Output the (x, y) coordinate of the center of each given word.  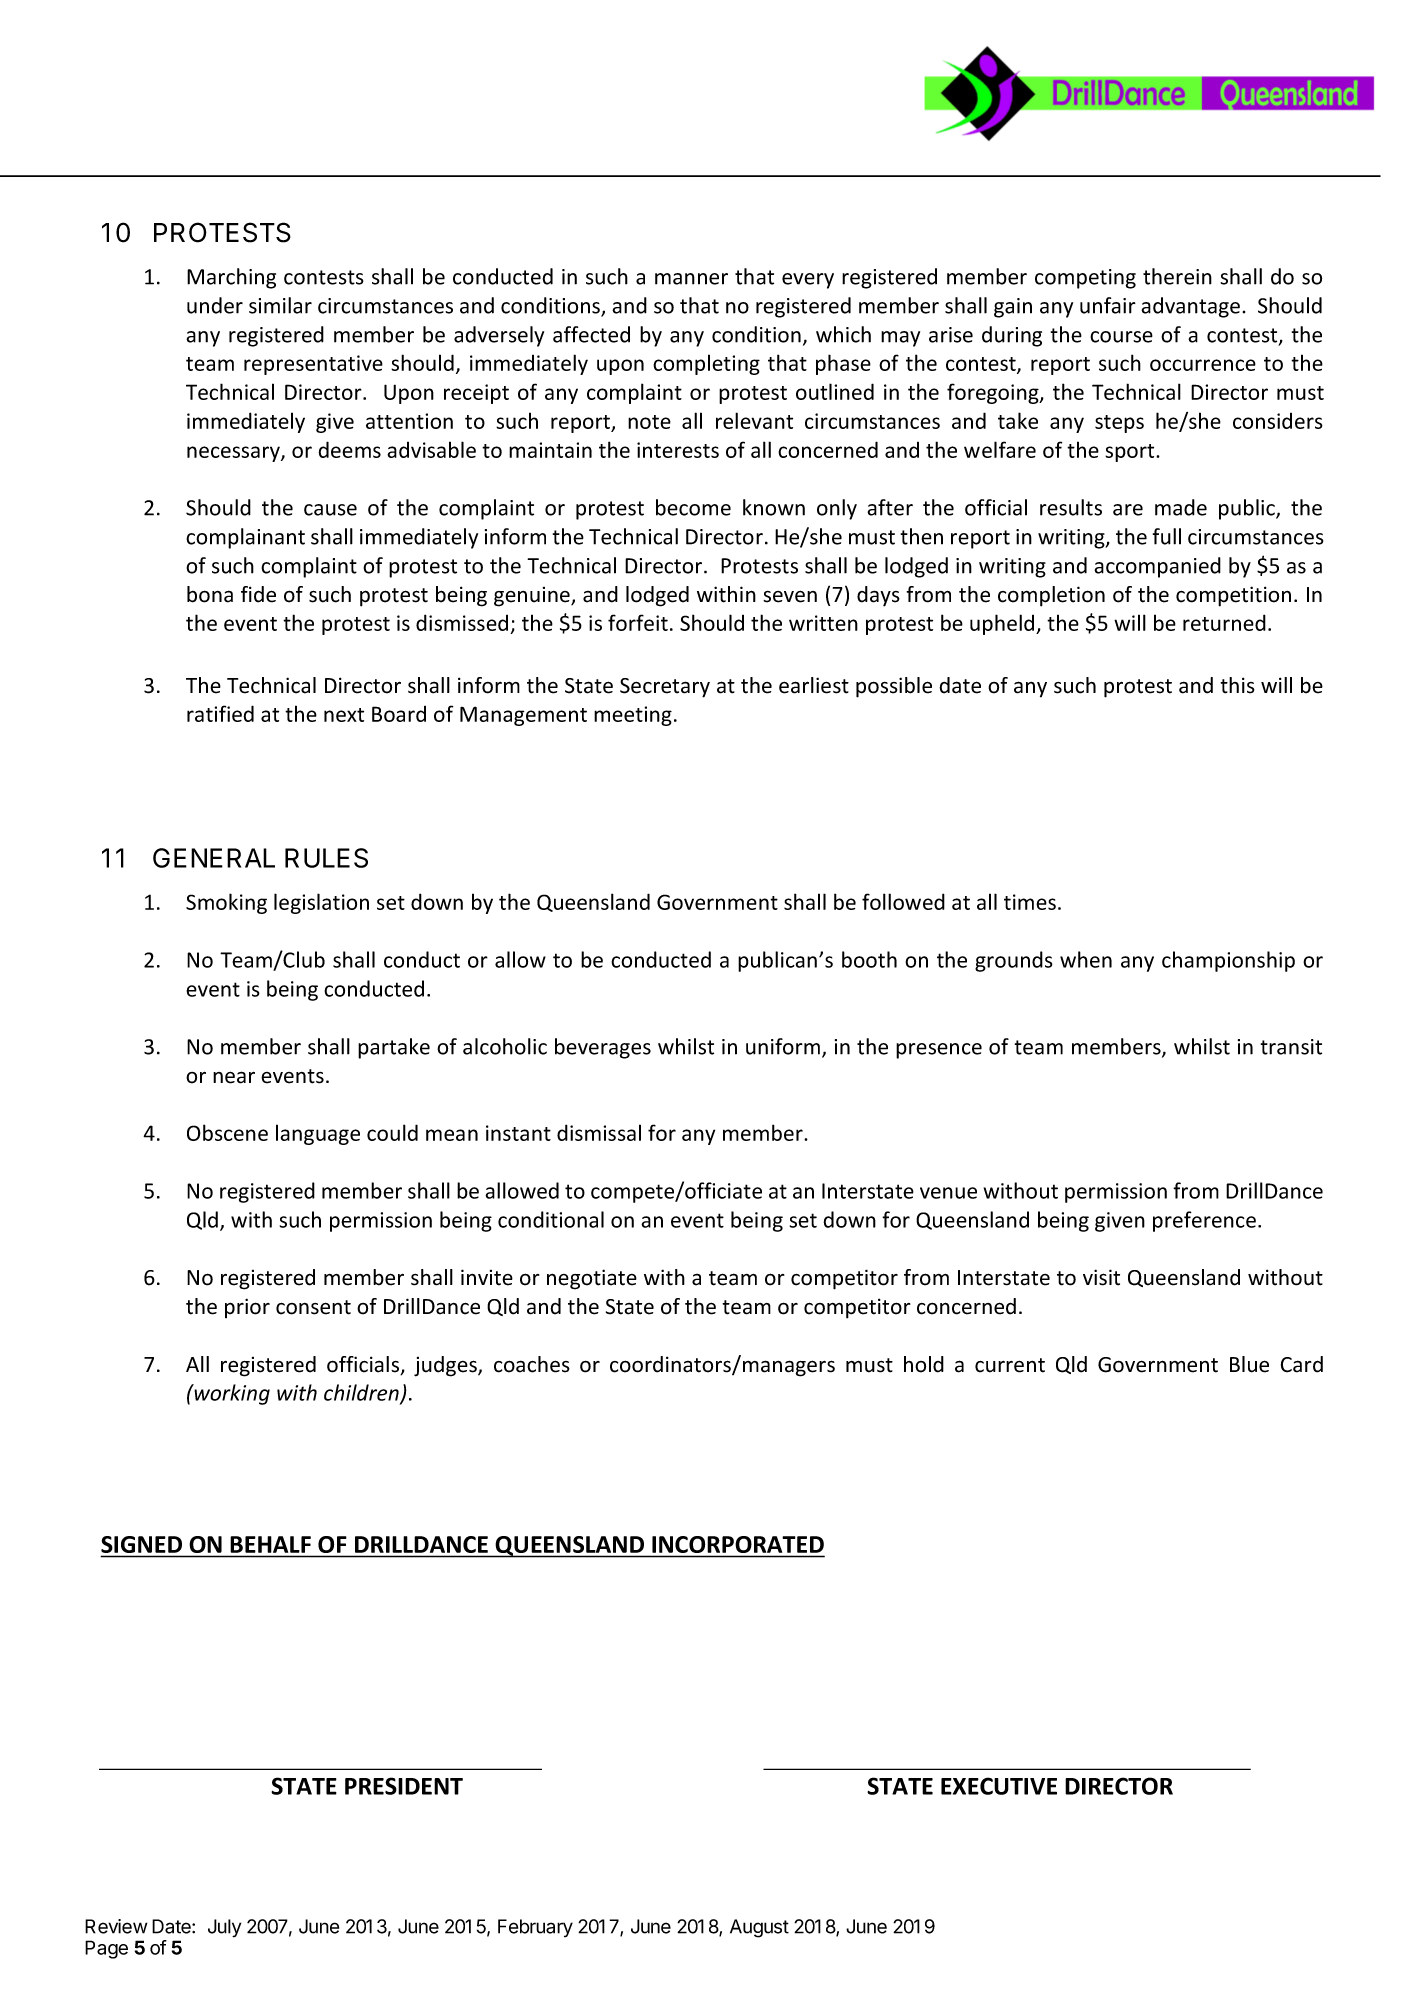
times (1030, 902)
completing (706, 364)
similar (280, 305)
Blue (1249, 1364)
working (231, 1394)
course (1121, 337)
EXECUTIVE (999, 1786)
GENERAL (214, 858)
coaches (532, 1364)
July (224, 1928)
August (759, 1928)
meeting (633, 716)
